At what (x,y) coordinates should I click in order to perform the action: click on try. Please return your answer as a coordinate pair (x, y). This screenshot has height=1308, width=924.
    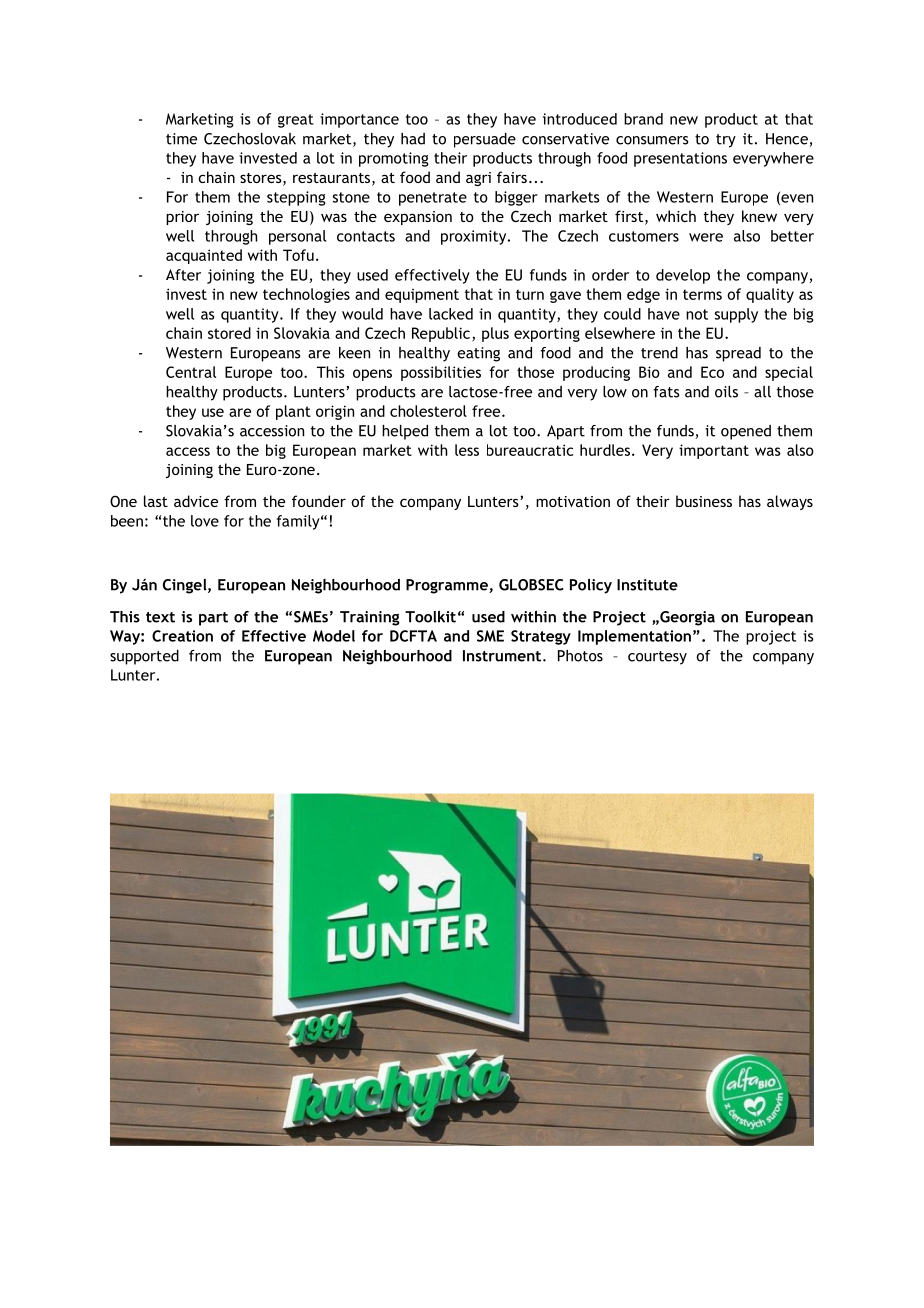
    Looking at the image, I should click on (726, 141).
